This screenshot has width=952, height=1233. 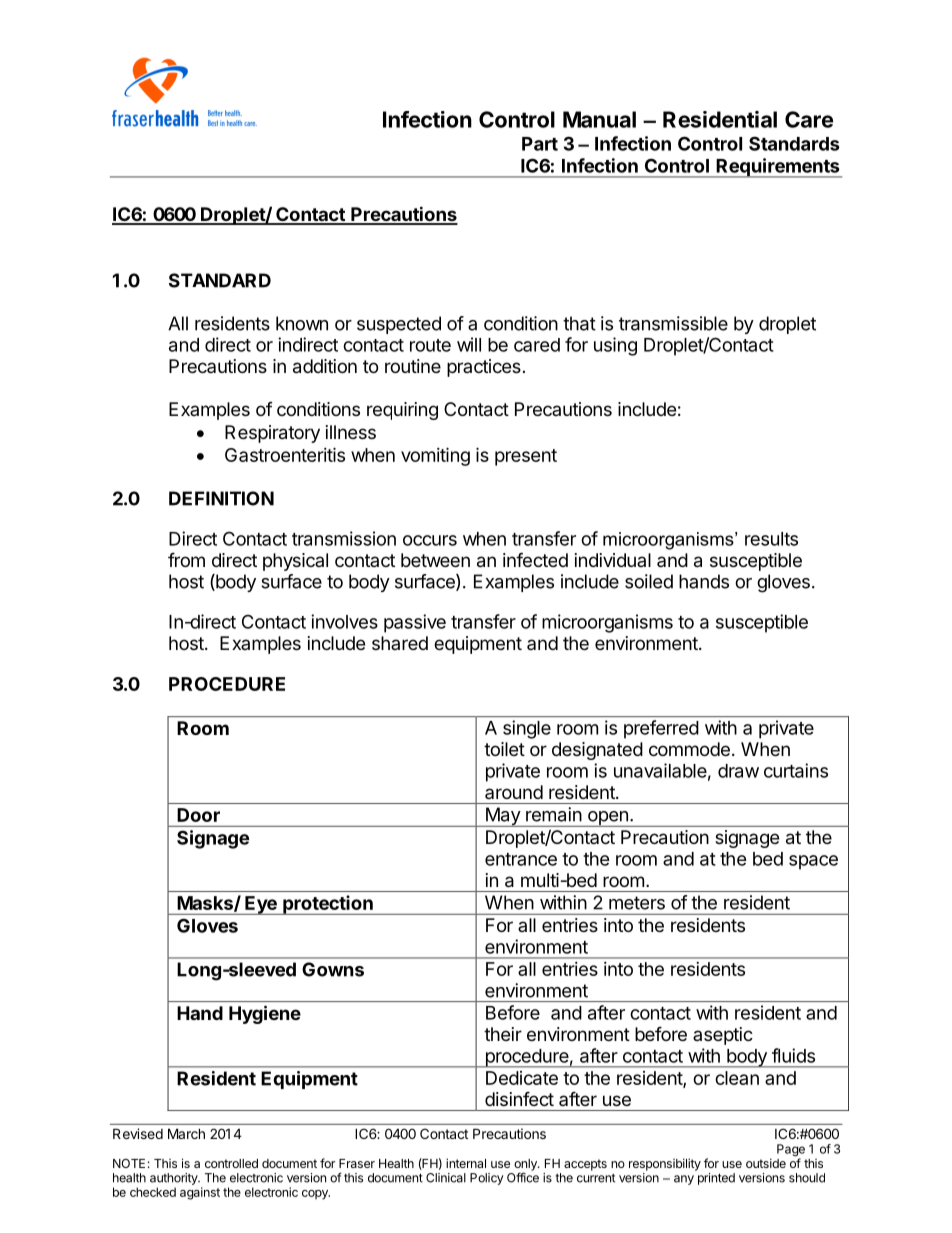 I want to click on entrance, so click(x=521, y=859).
